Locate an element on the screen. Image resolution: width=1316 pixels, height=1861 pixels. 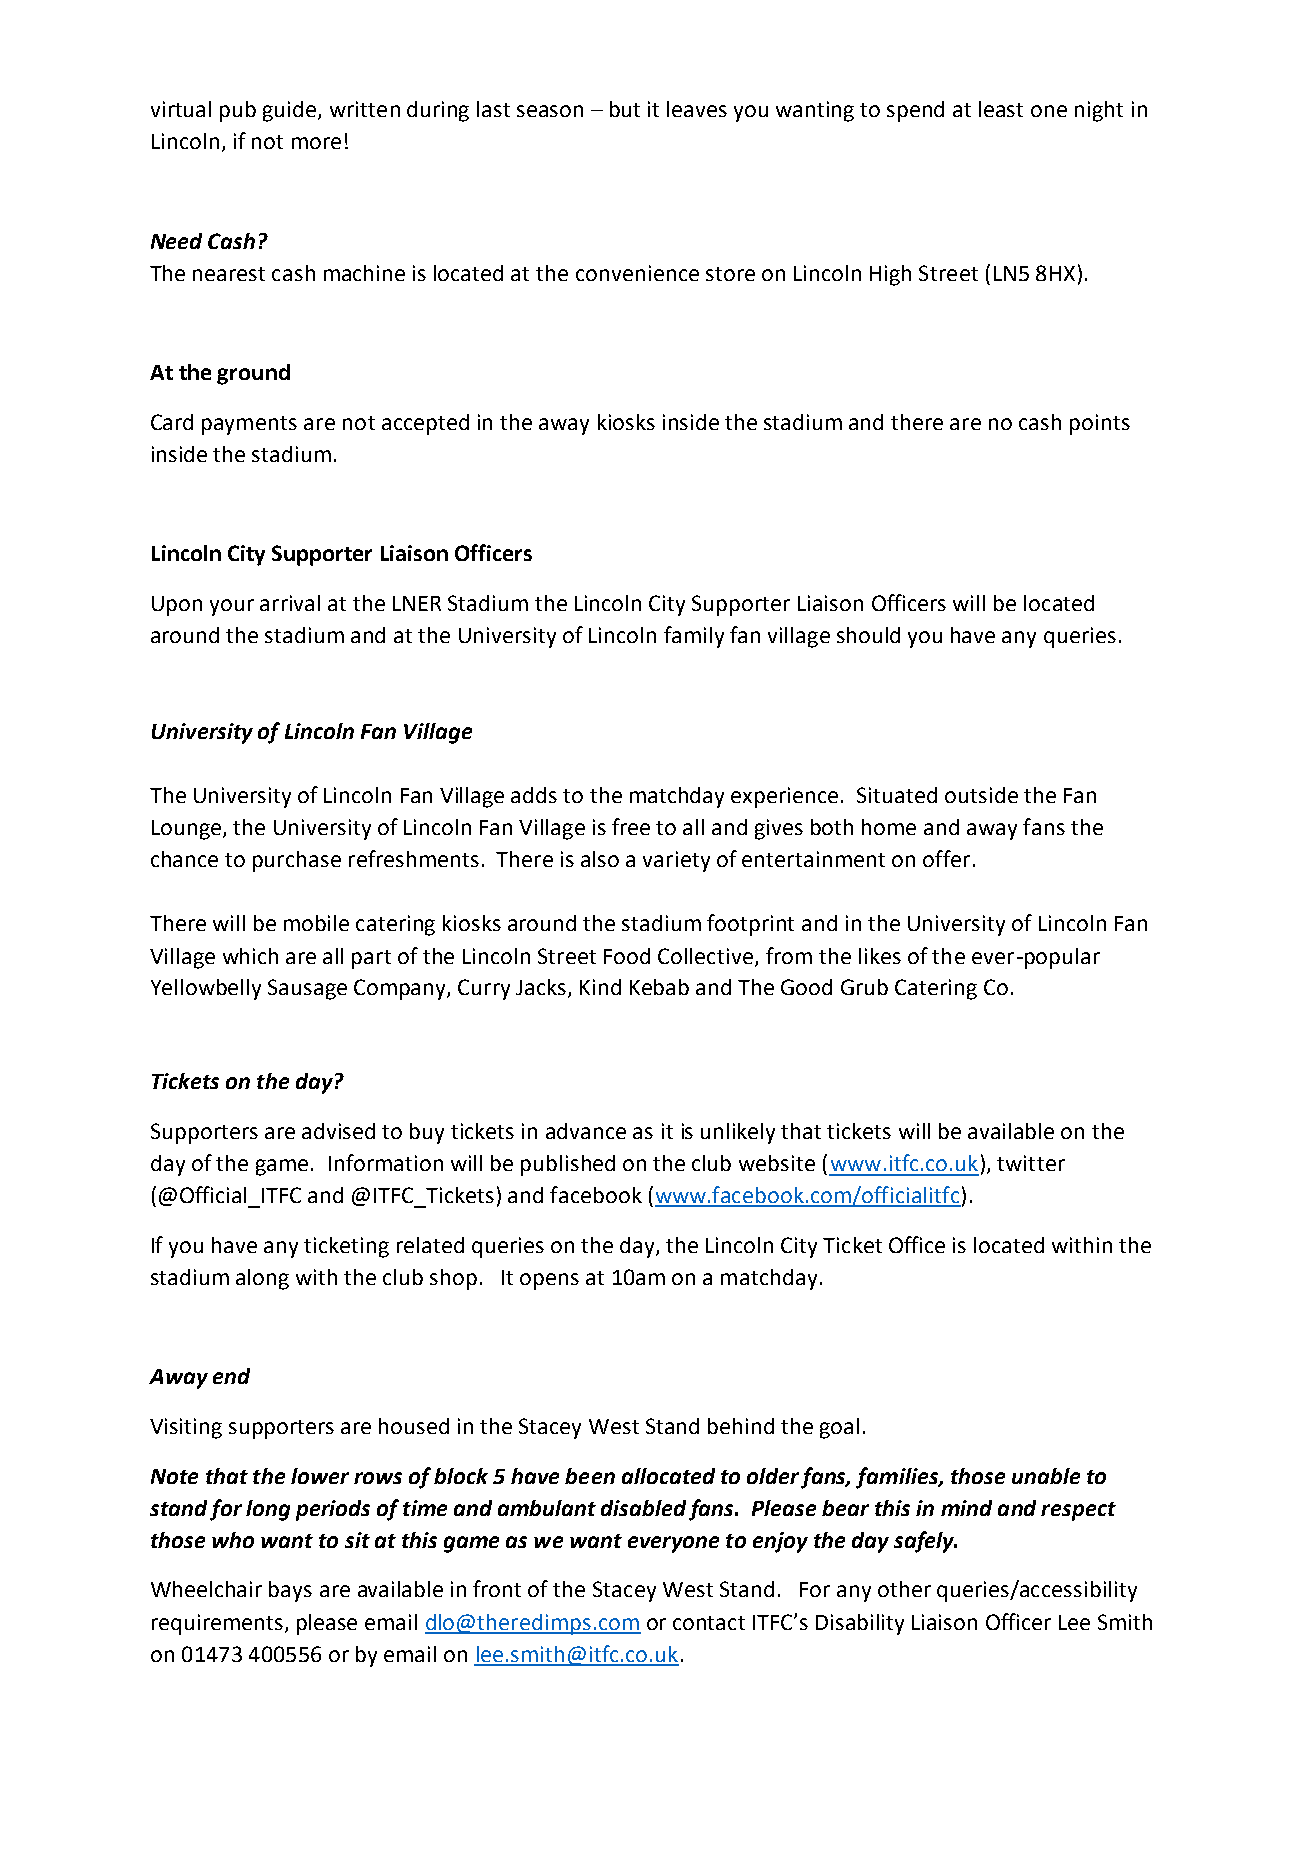
but is located at coordinates (625, 109).
